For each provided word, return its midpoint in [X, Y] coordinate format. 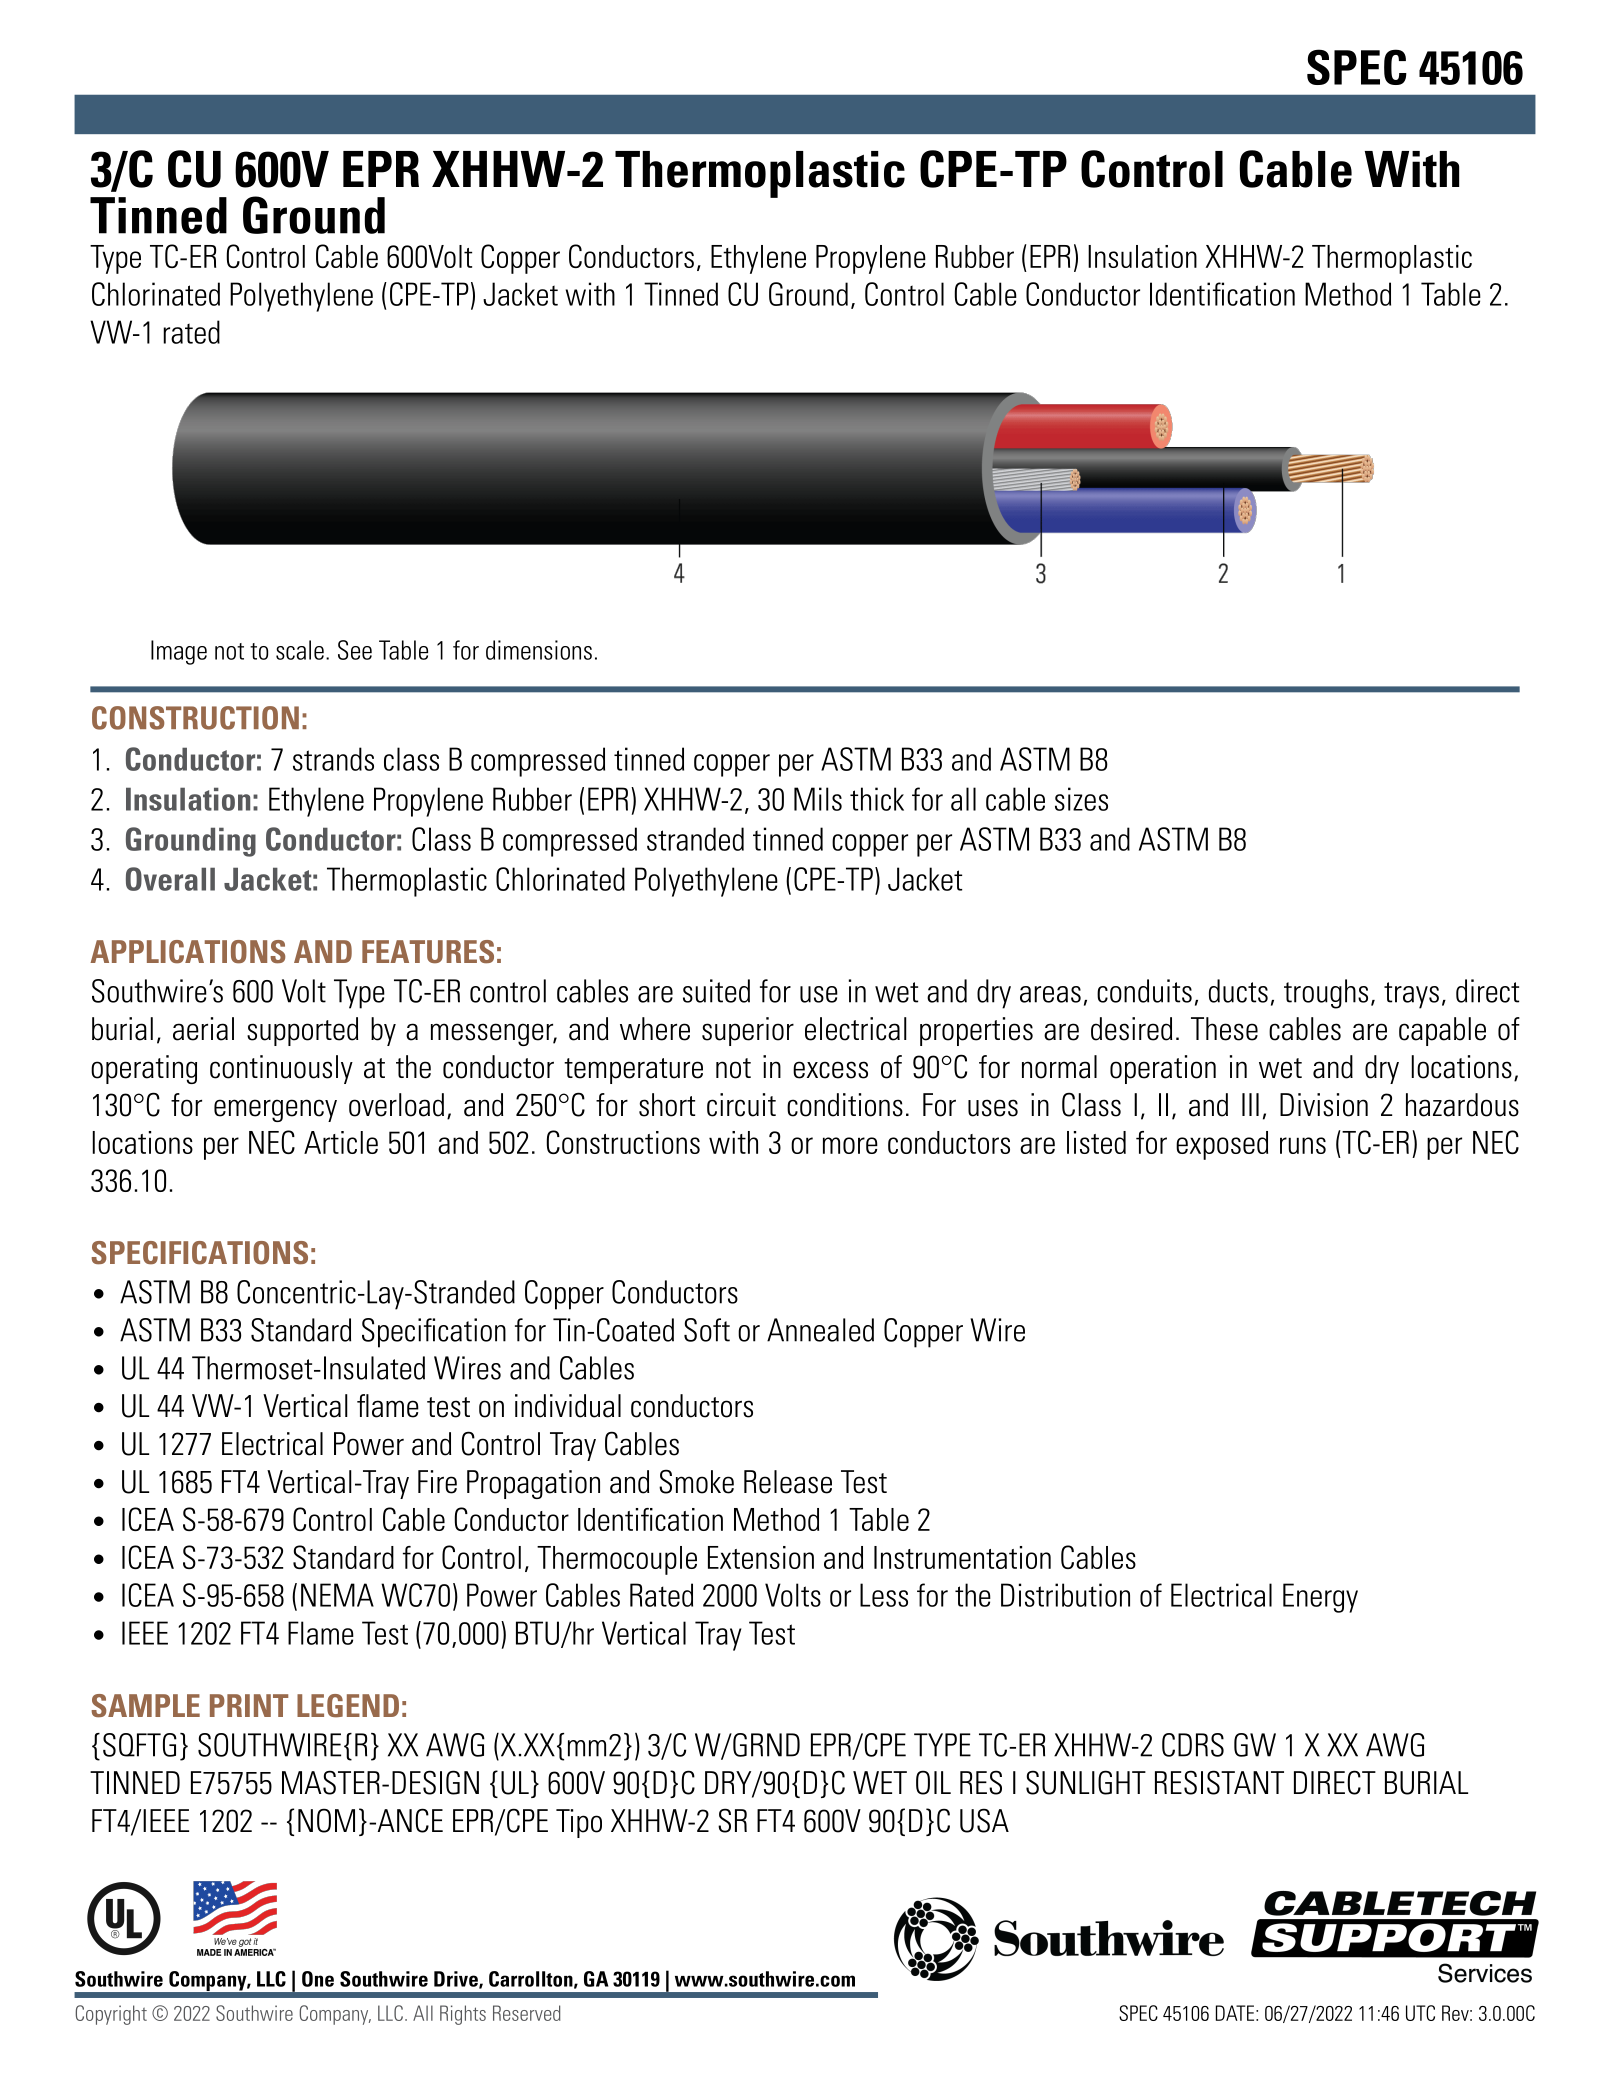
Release [788, 1482]
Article [341, 1142]
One [318, 1979]
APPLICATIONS [188, 952]
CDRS [1193, 1745]
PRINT [249, 1705]
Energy [1320, 1598]
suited [716, 991]
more [850, 1145]
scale [300, 650]
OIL [933, 1782]
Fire [437, 1482]
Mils [818, 799]
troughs [1326, 994]
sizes [1081, 799]
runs [1303, 1145]
